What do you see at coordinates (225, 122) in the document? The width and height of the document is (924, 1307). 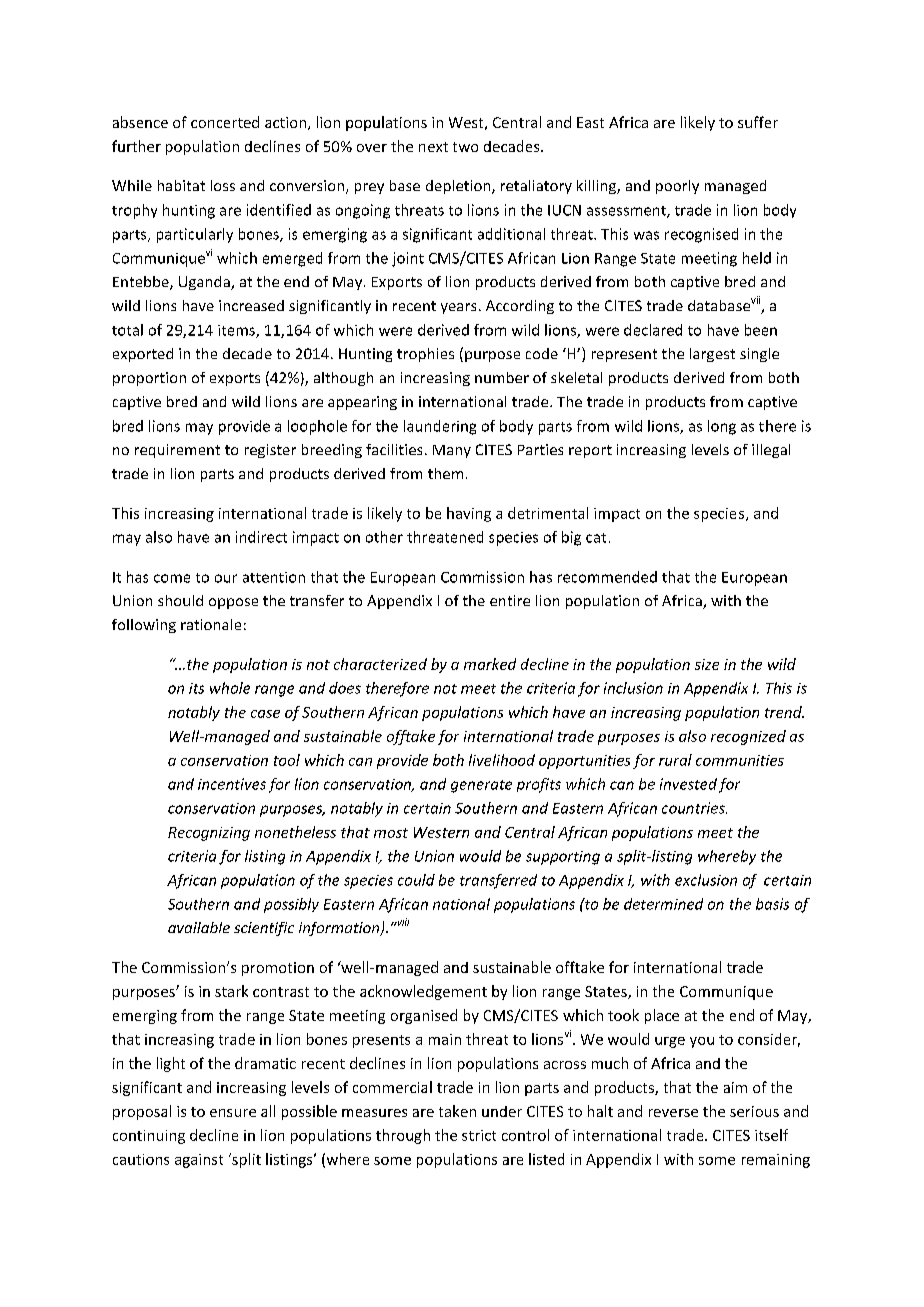 I see `concerted` at bounding box center [225, 122].
